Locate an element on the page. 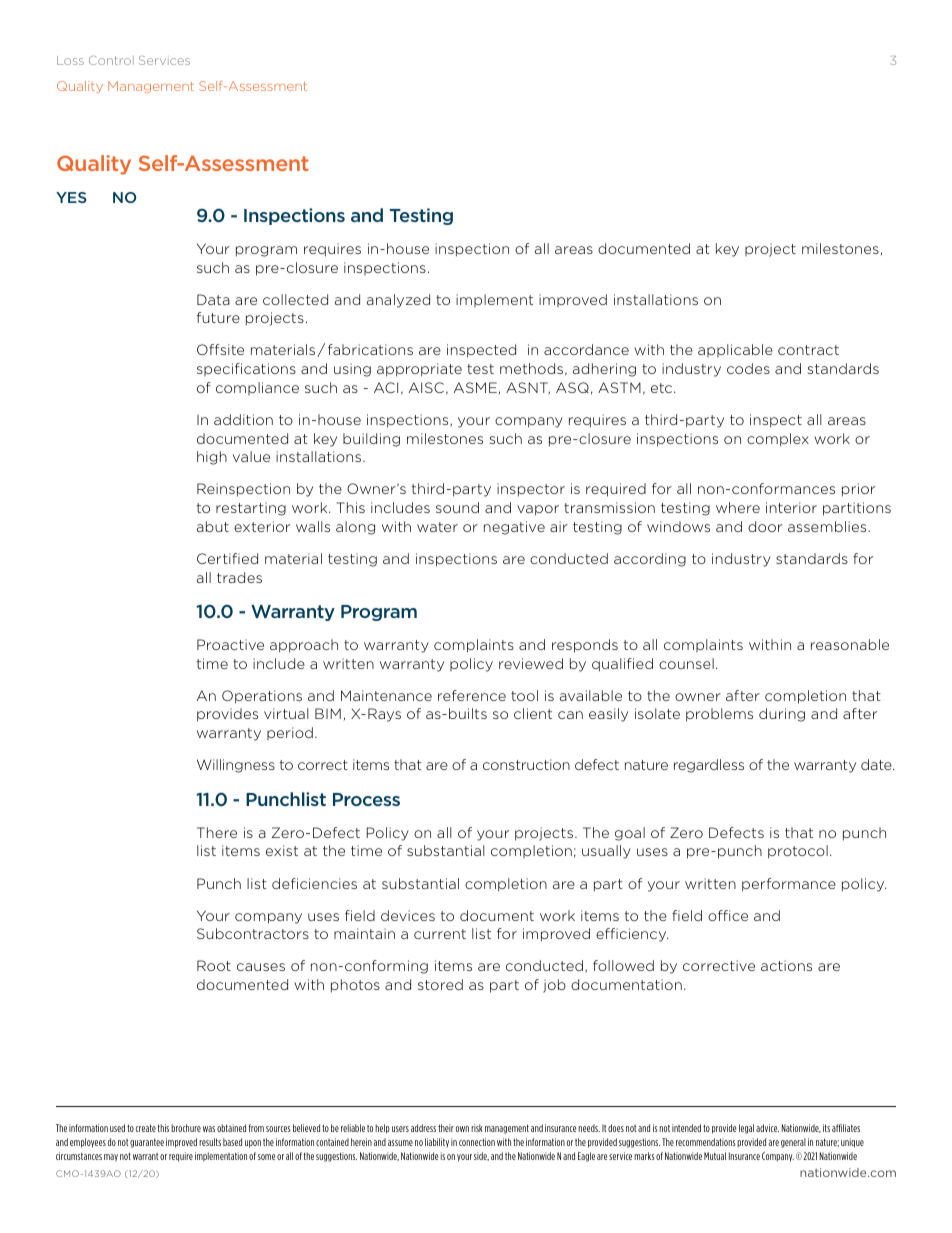 This page has height=1233, width=952. create is located at coordinates (146, 1128).
